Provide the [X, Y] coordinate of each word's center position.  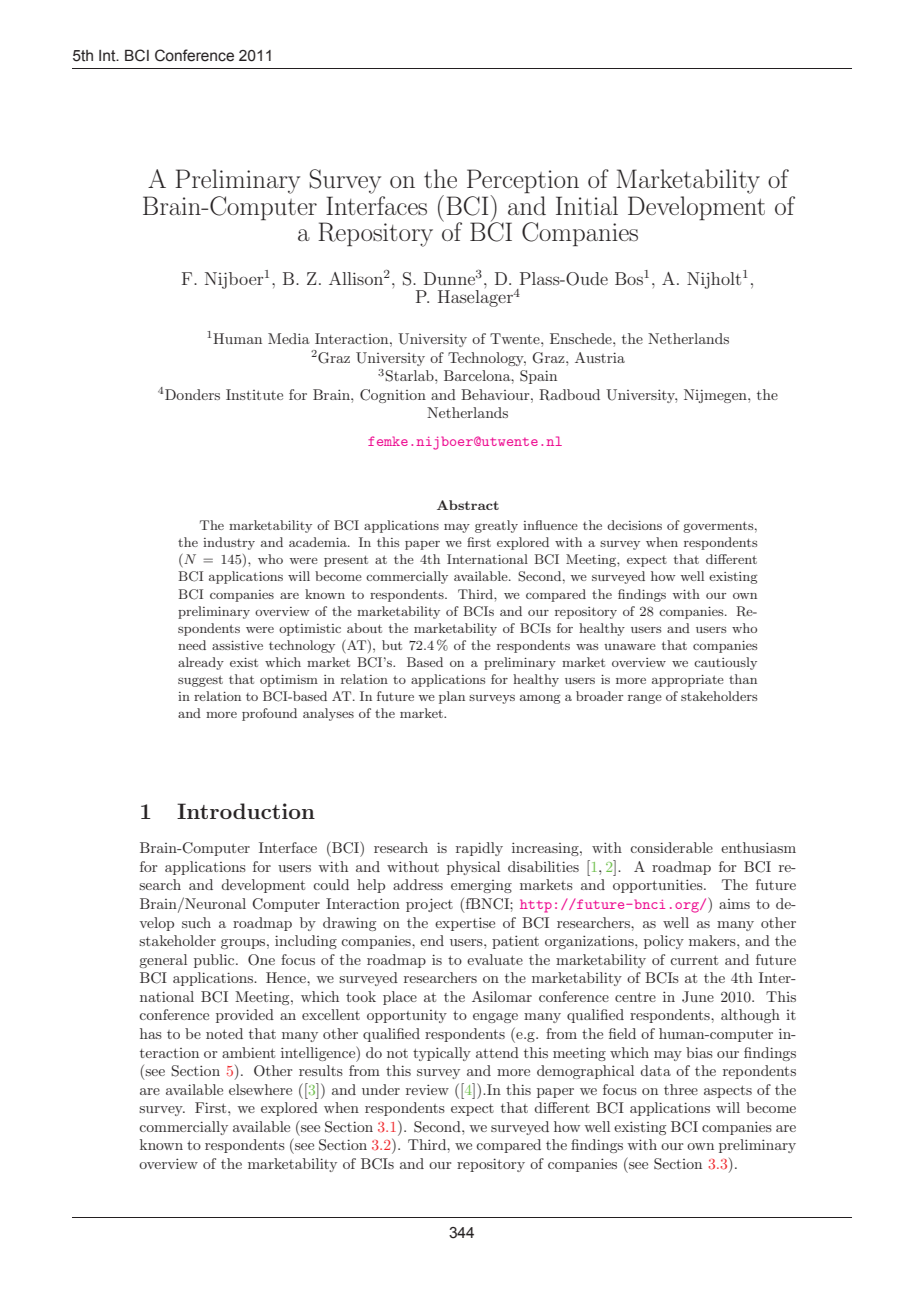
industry [229, 543]
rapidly [479, 849]
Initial [587, 205]
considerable [671, 847]
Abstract [468, 505]
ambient [248, 1052]
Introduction [246, 811]
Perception [523, 181]
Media [289, 338]
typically [442, 1054]
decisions [634, 525]
